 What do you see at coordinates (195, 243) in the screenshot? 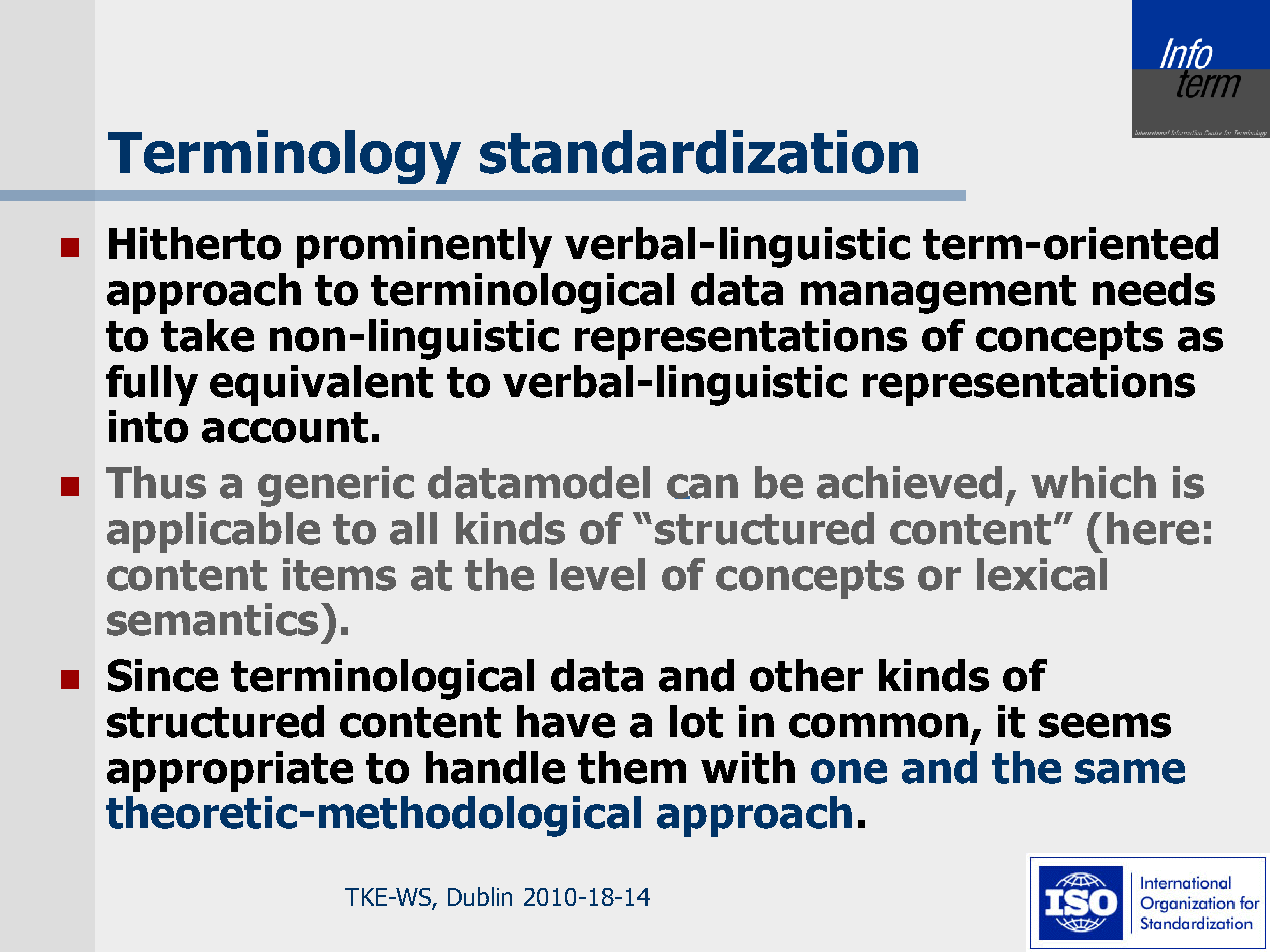
I see `Hitherto` at bounding box center [195, 243].
